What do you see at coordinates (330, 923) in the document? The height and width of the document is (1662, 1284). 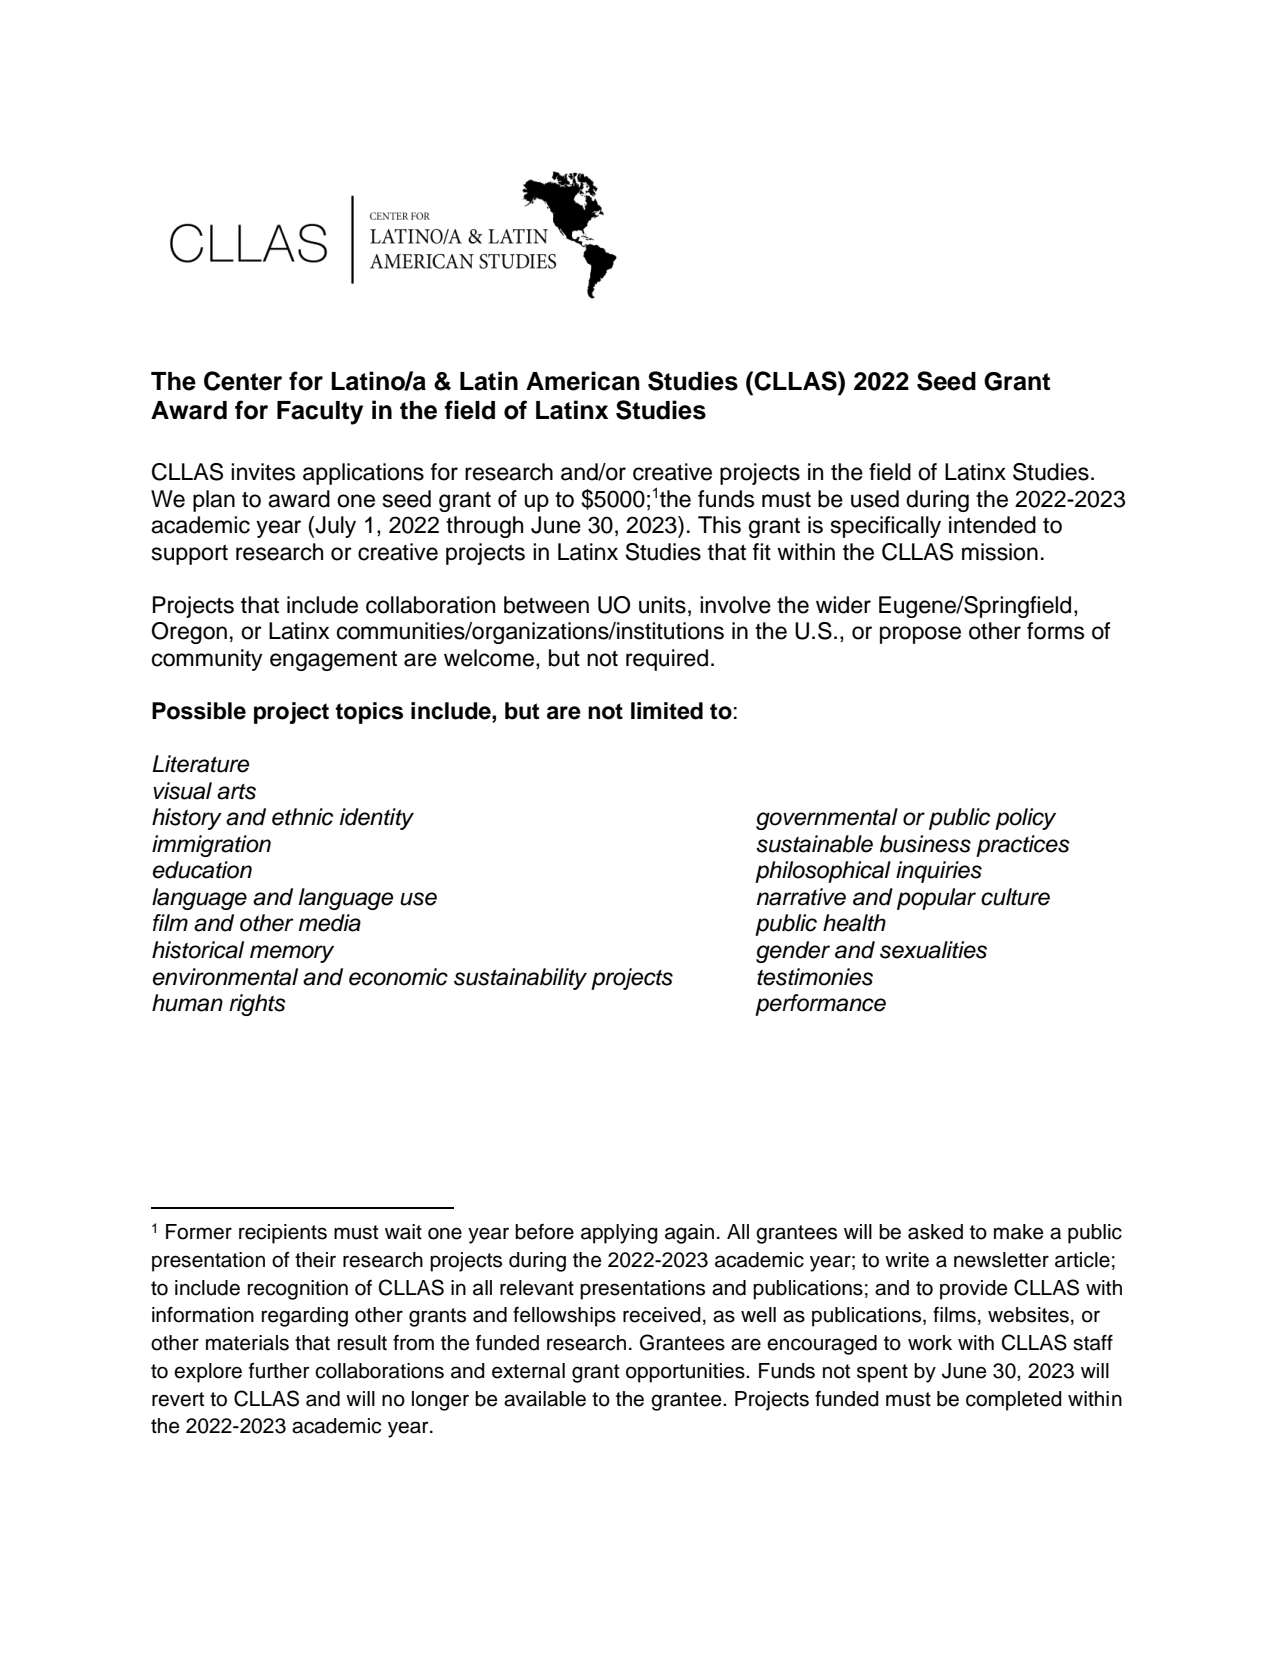 I see `media` at bounding box center [330, 923].
